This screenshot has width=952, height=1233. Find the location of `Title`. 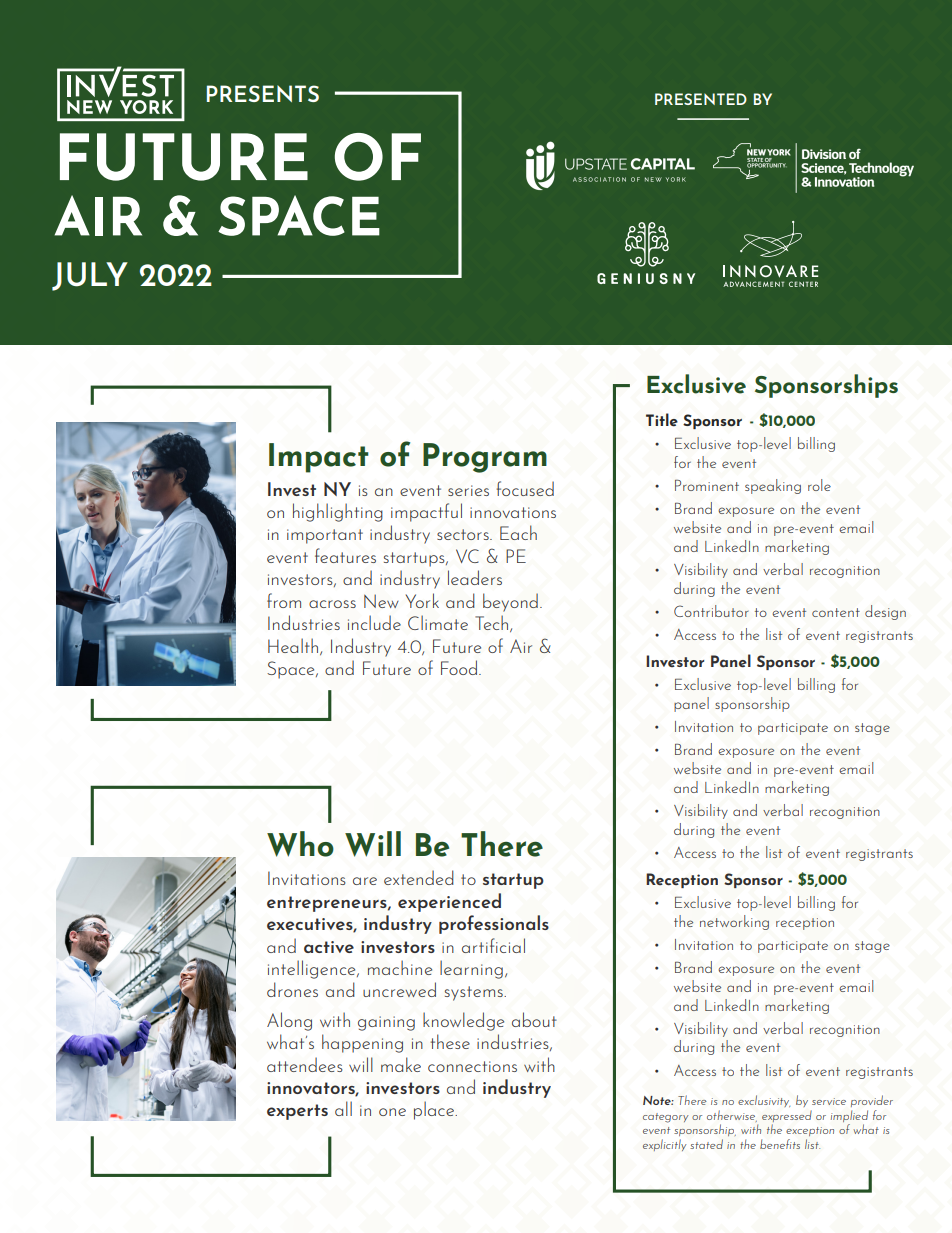

Title is located at coordinates (662, 420).
